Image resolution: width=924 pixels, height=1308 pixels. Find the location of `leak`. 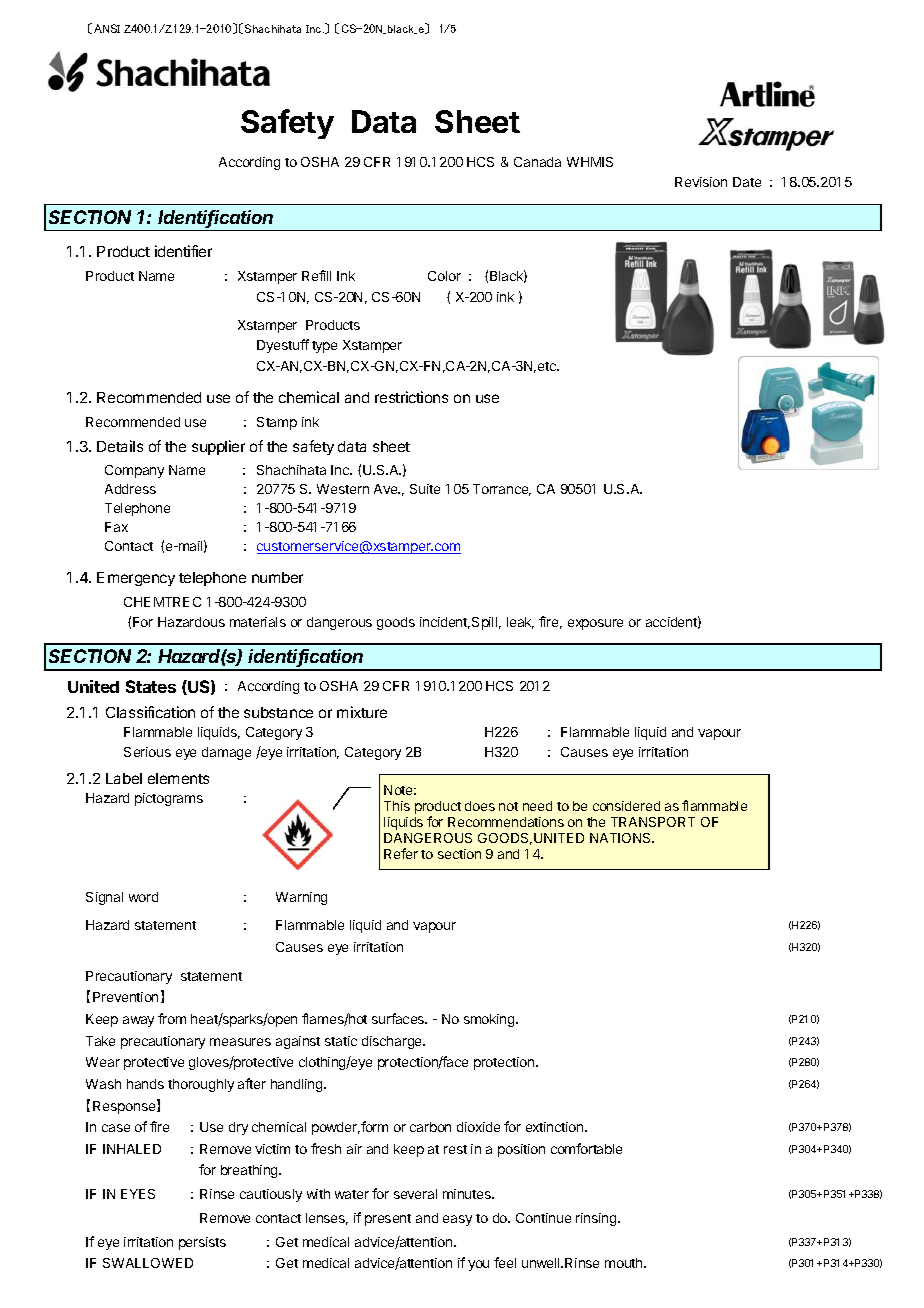

leak is located at coordinates (520, 623).
